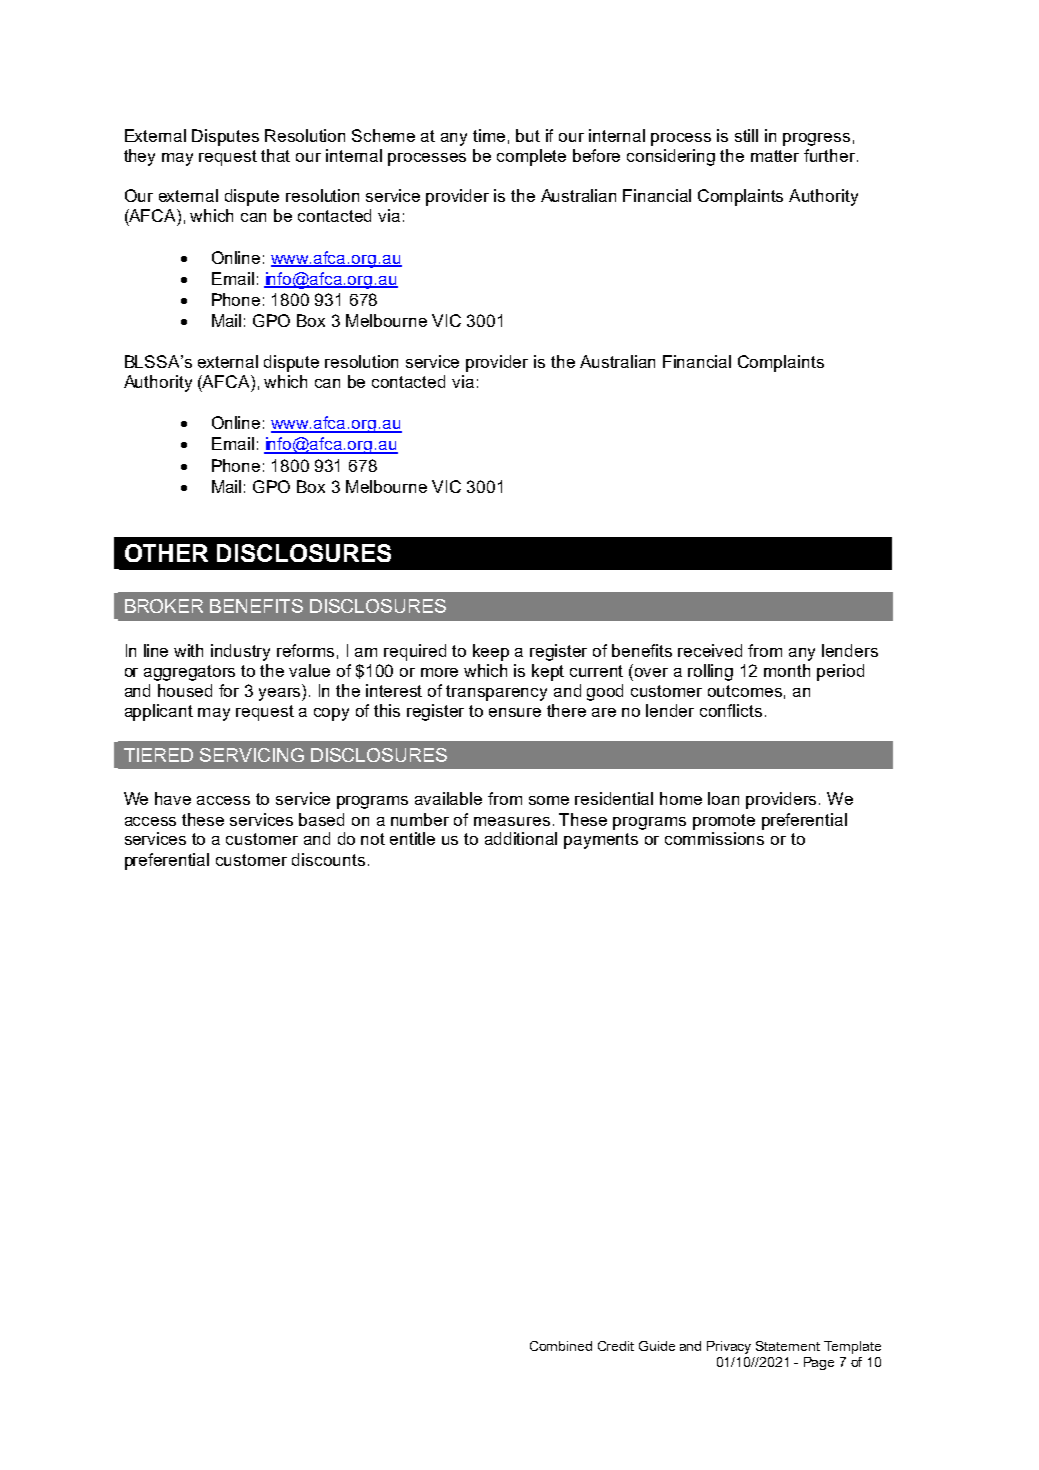 This image has height=1470, width=1039. I want to click on Combined, so click(561, 1346).
